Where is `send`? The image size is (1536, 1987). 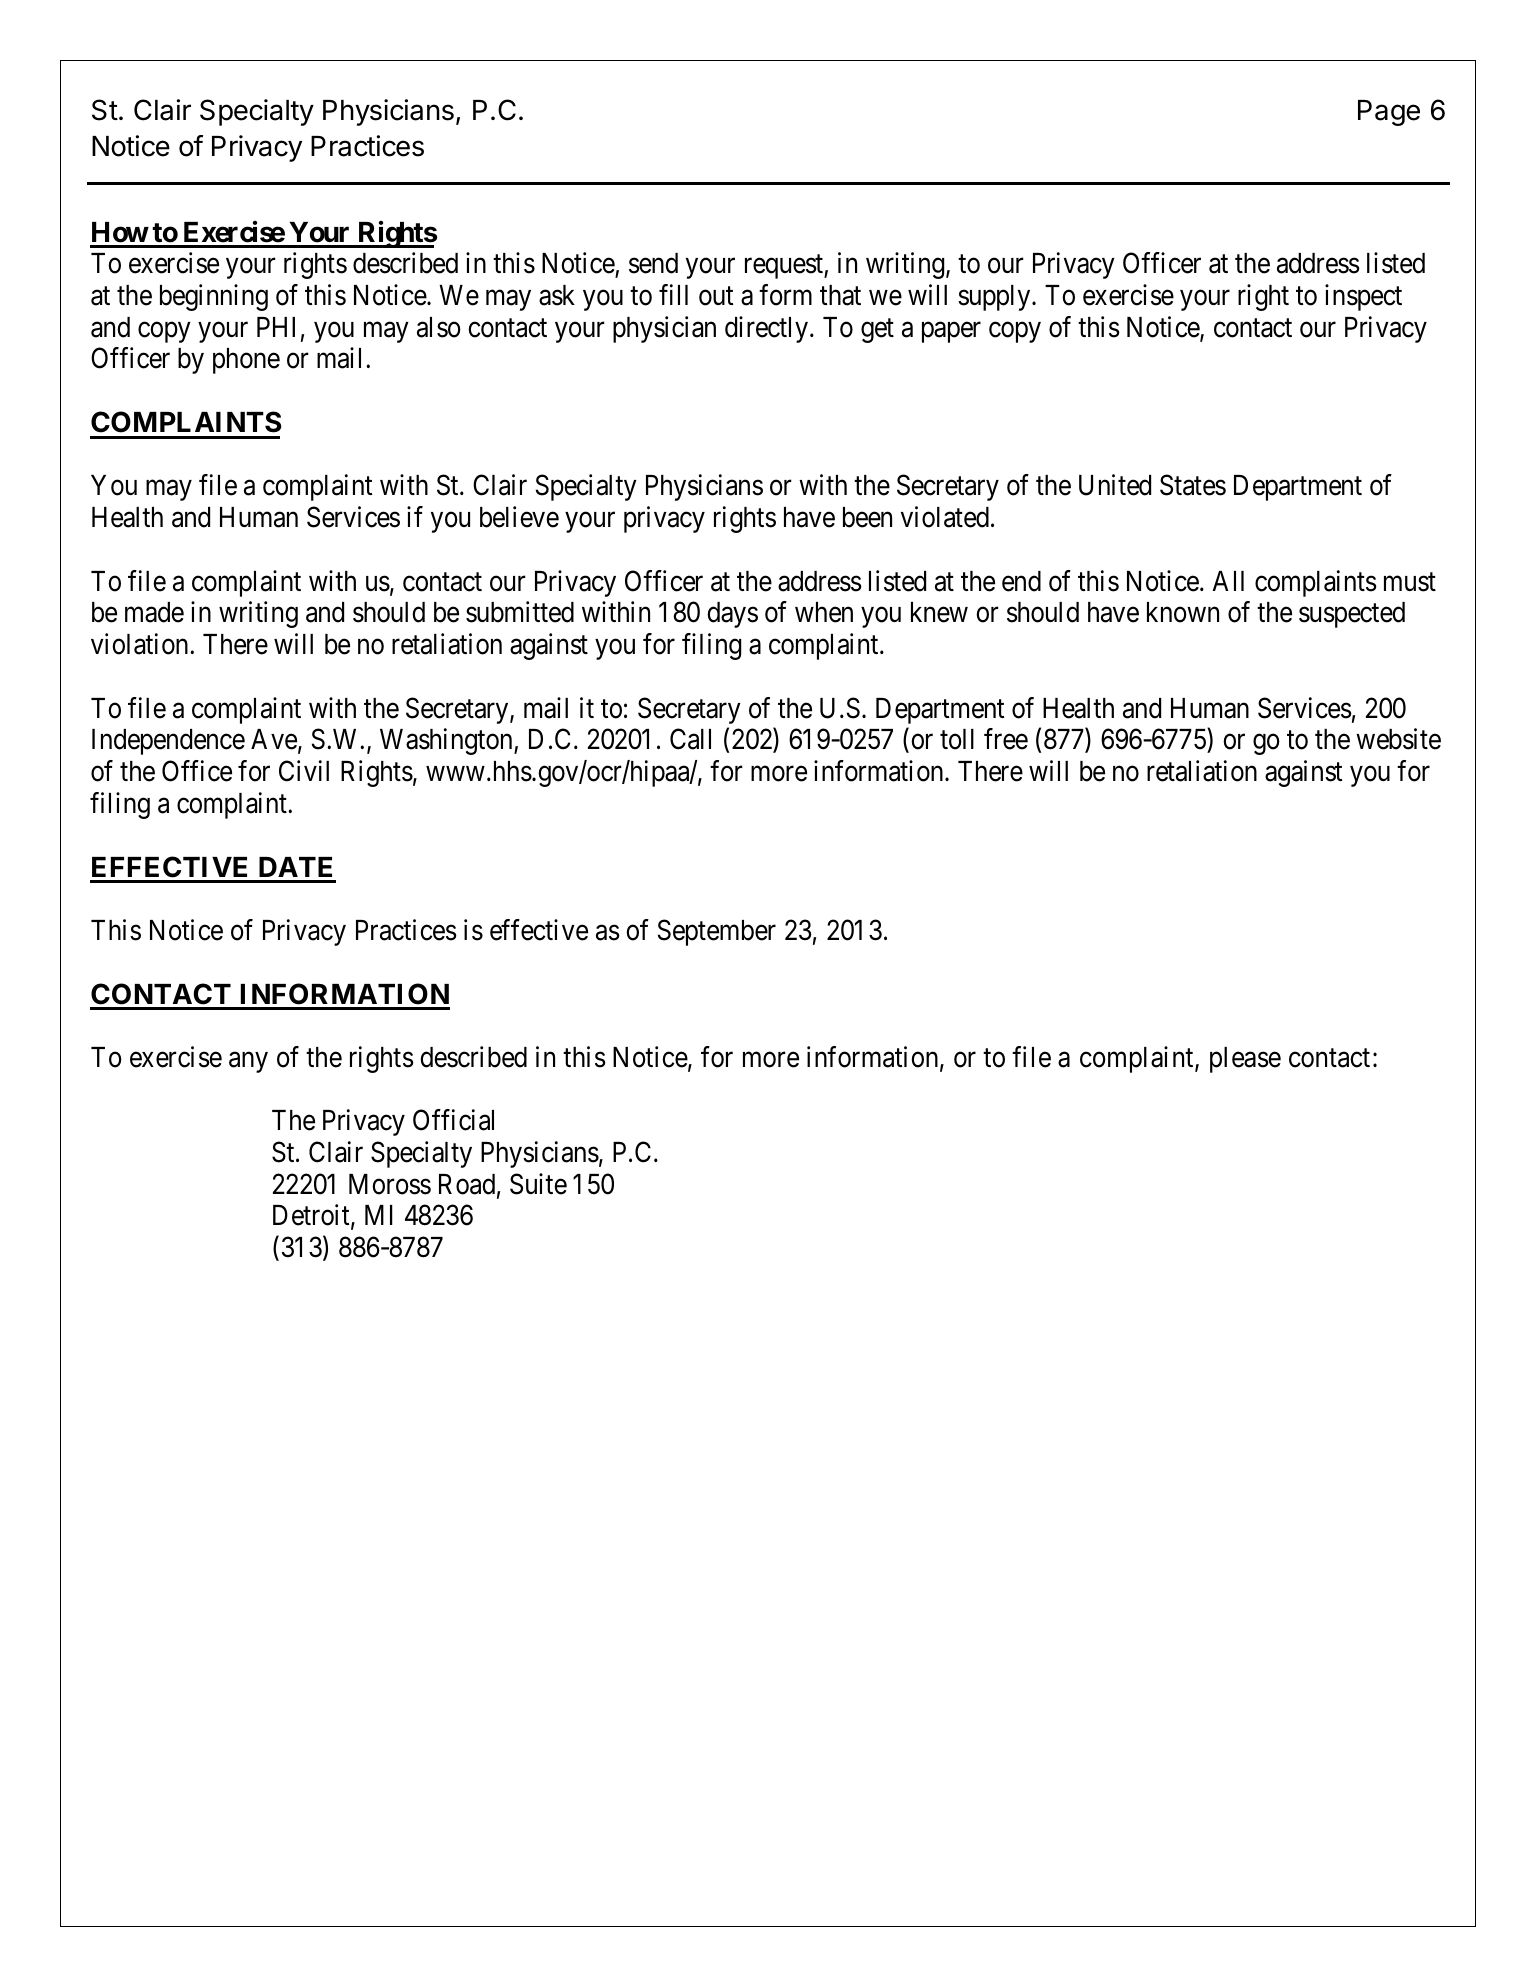
send is located at coordinates (653, 263).
